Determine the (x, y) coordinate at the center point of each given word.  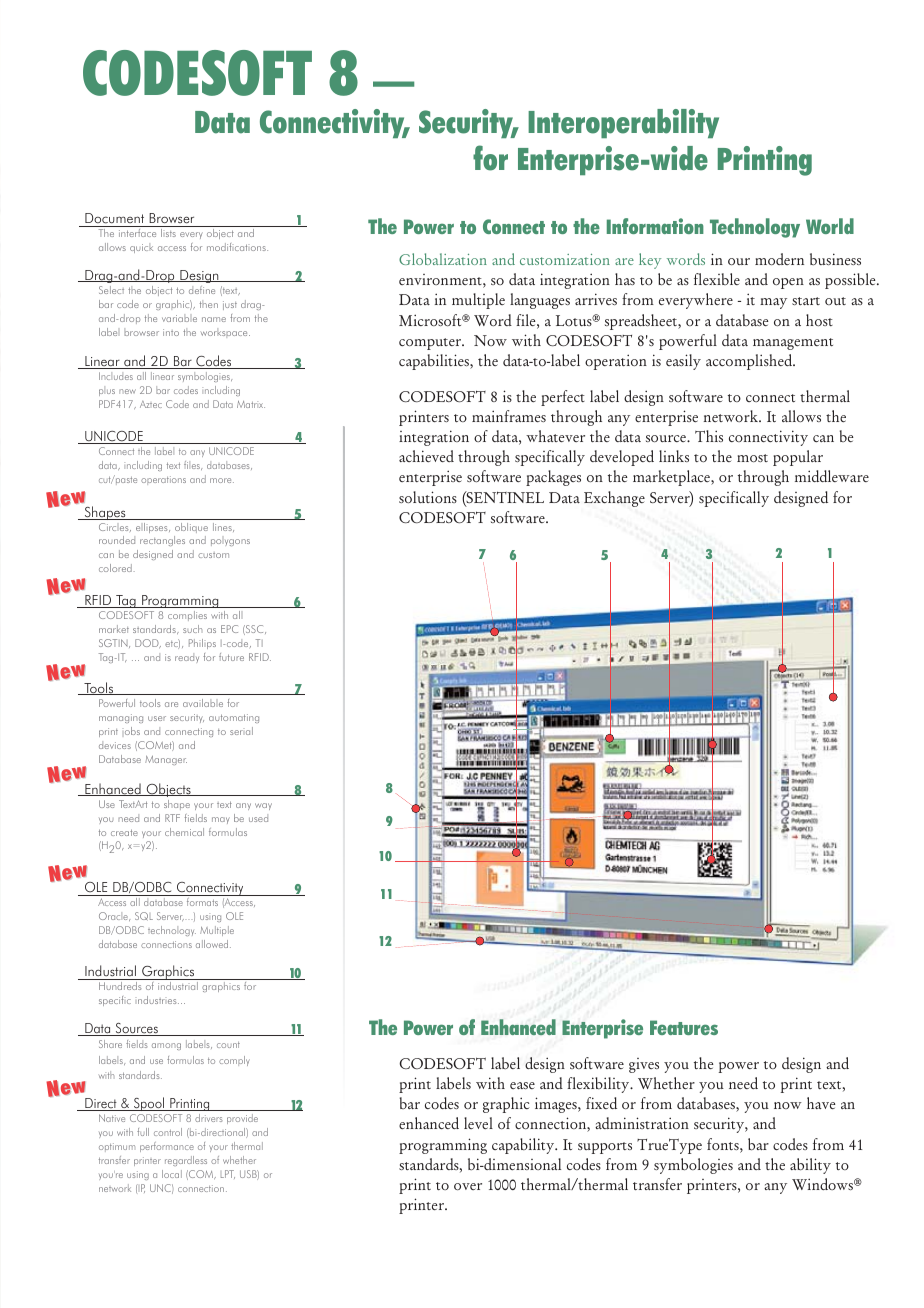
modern (779, 259)
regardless (186, 1161)
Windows (824, 1184)
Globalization (443, 259)
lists (168, 233)
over (468, 1186)
